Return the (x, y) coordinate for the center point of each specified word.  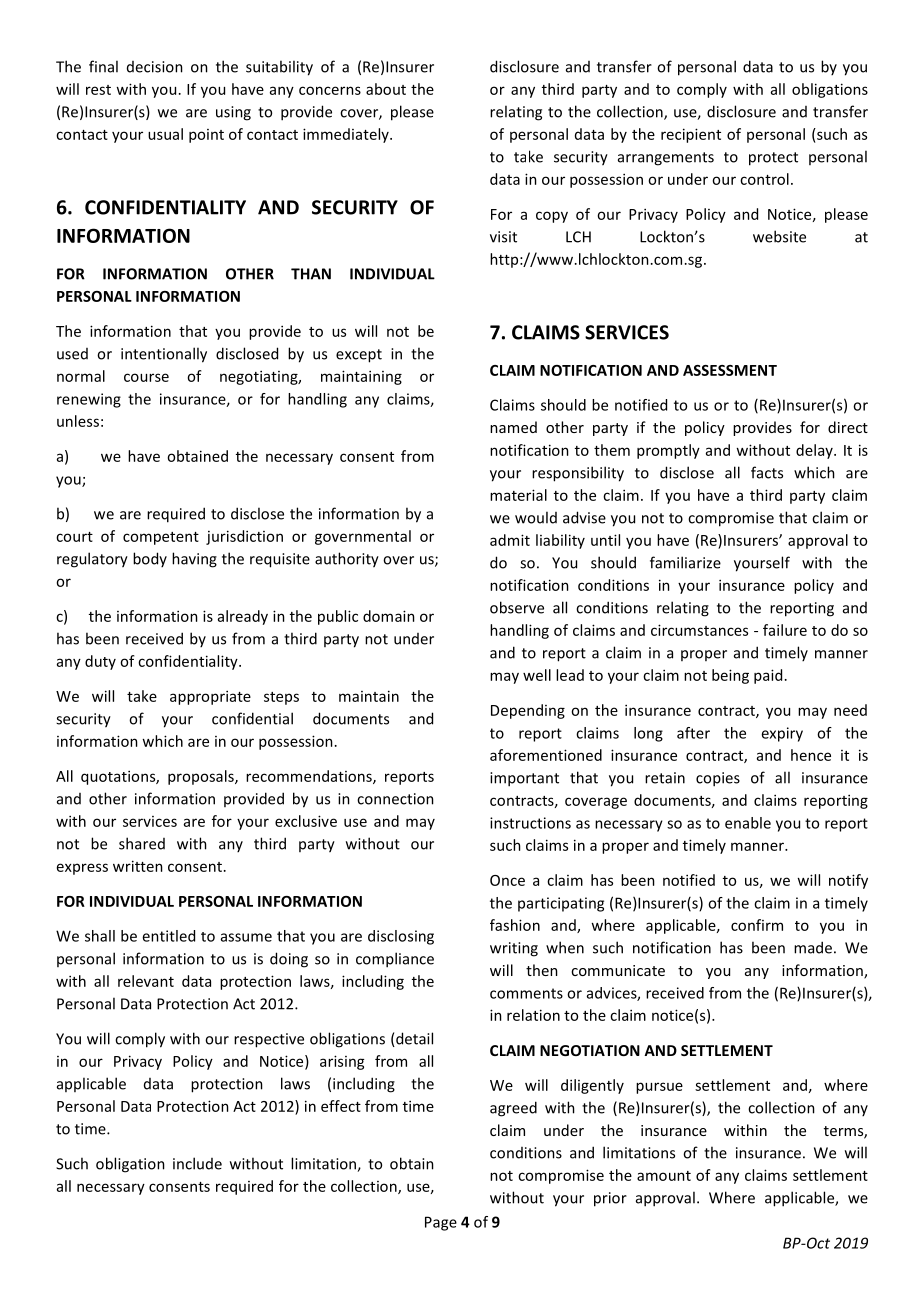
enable (748, 823)
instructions (530, 823)
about (386, 89)
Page (441, 1223)
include (197, 1163)
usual (165, 134)
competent (161, 538)
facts (767, 472)
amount (664, 1176)
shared (142, 843)
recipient (691, 135)
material (518, 495)
